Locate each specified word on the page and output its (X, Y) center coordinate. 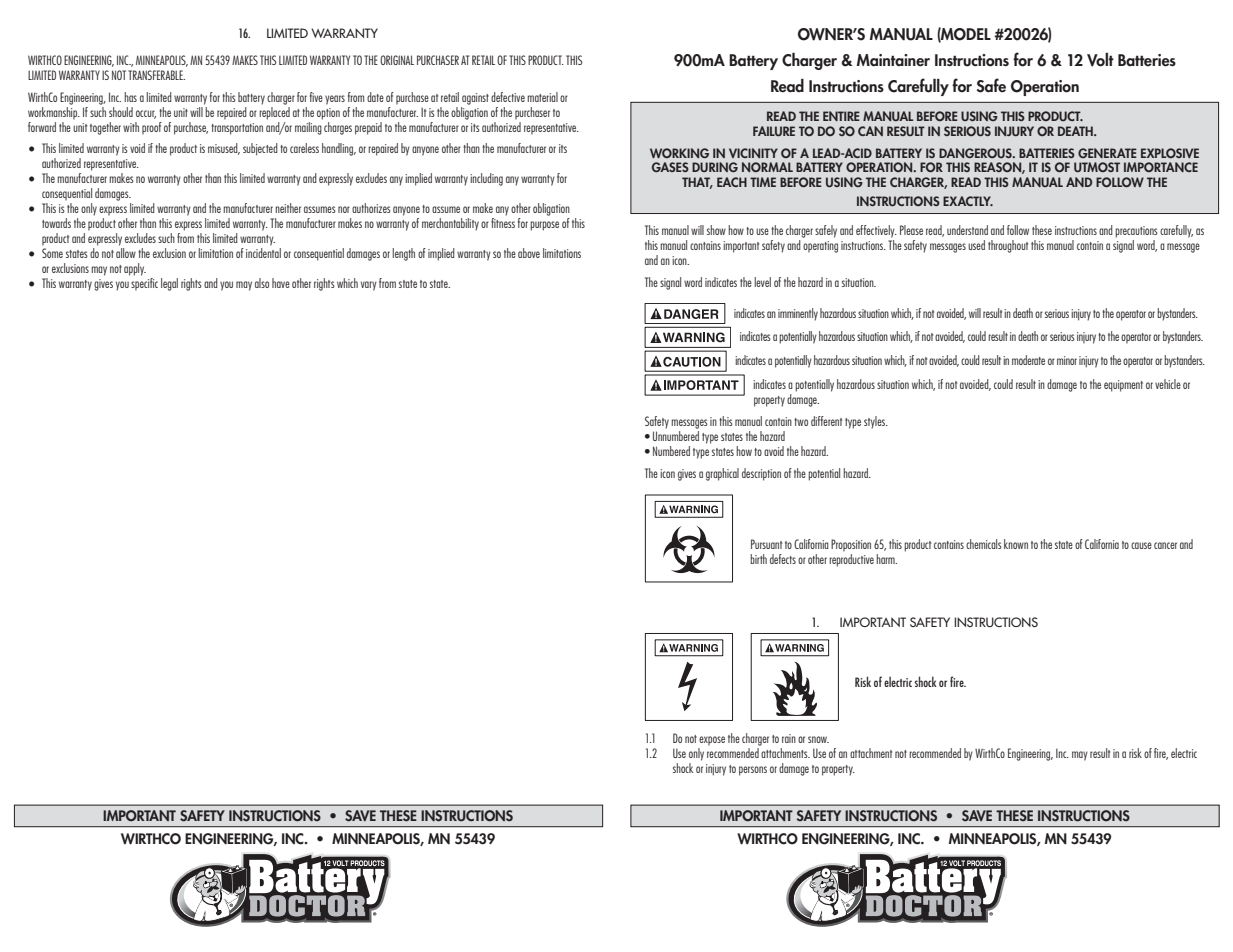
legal (169, 284)
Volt (1100, 60)
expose (712, 741)
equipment (1123, 386)
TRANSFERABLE (156, 75)
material (542, 97)
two (801, 422)
